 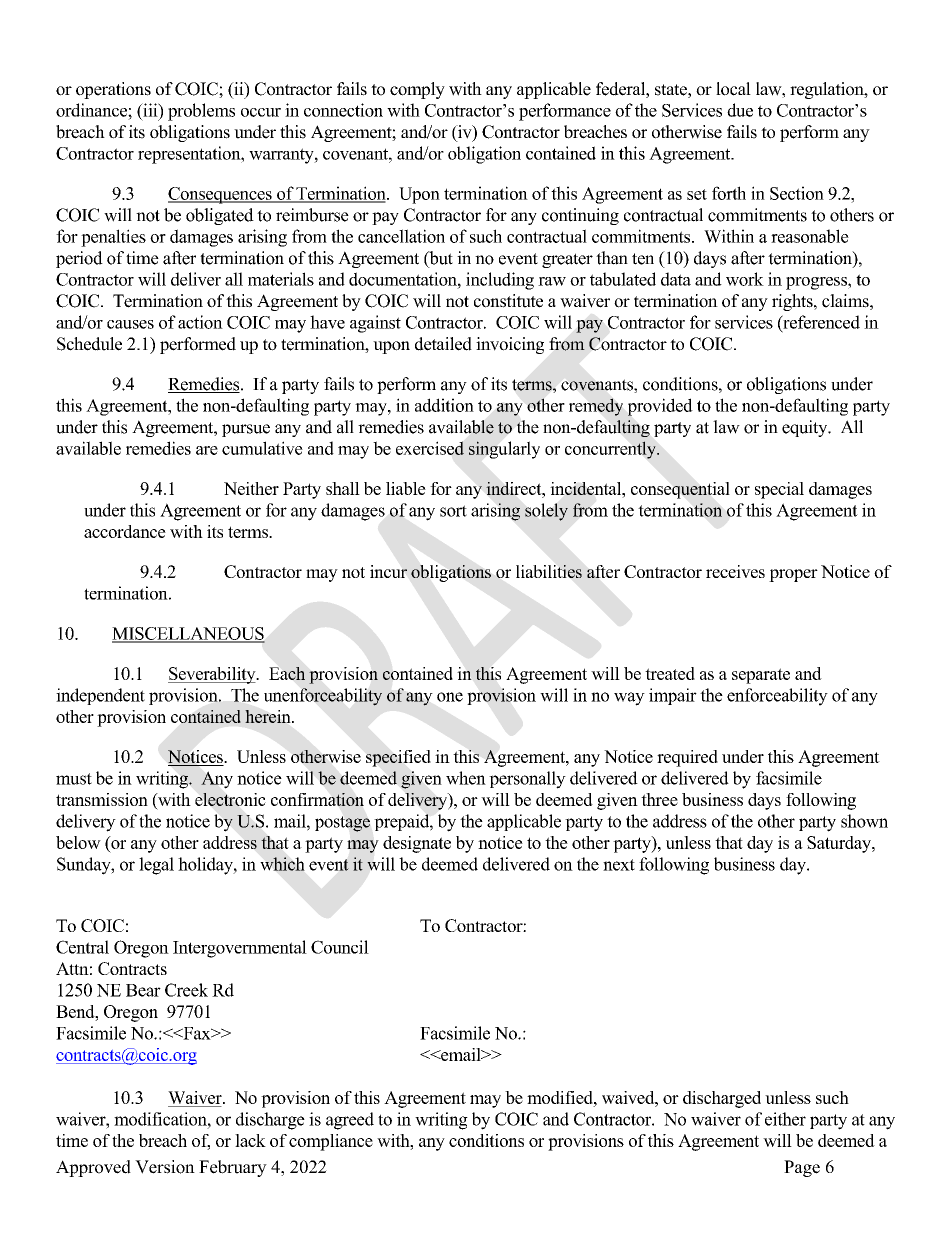 I want to click on Version, so click(x=165, y=1167).
